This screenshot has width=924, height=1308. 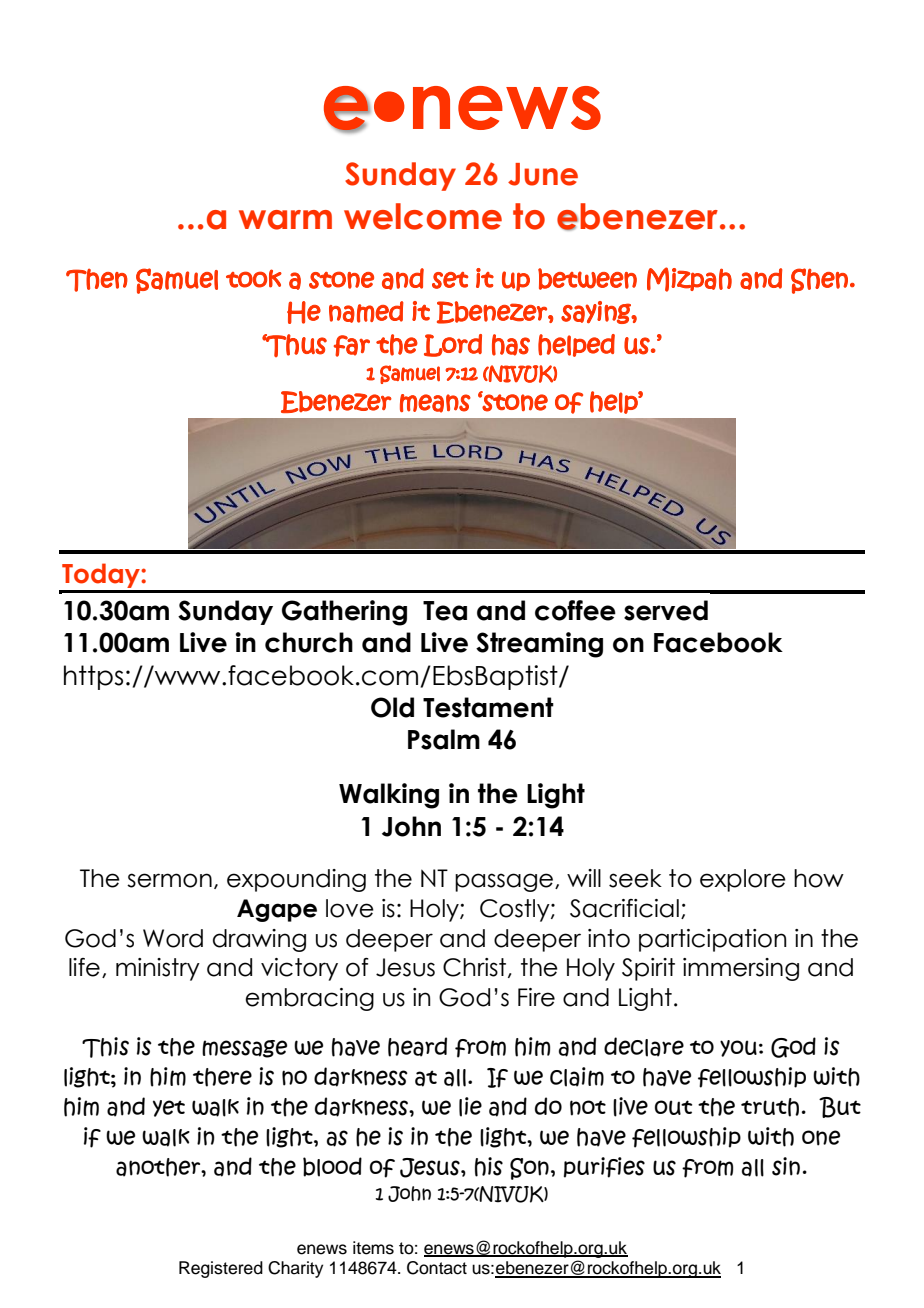 What do you see at coordinates (285, 220) in the screenshot?
I see `warm` at bounding box center [285, 220].
